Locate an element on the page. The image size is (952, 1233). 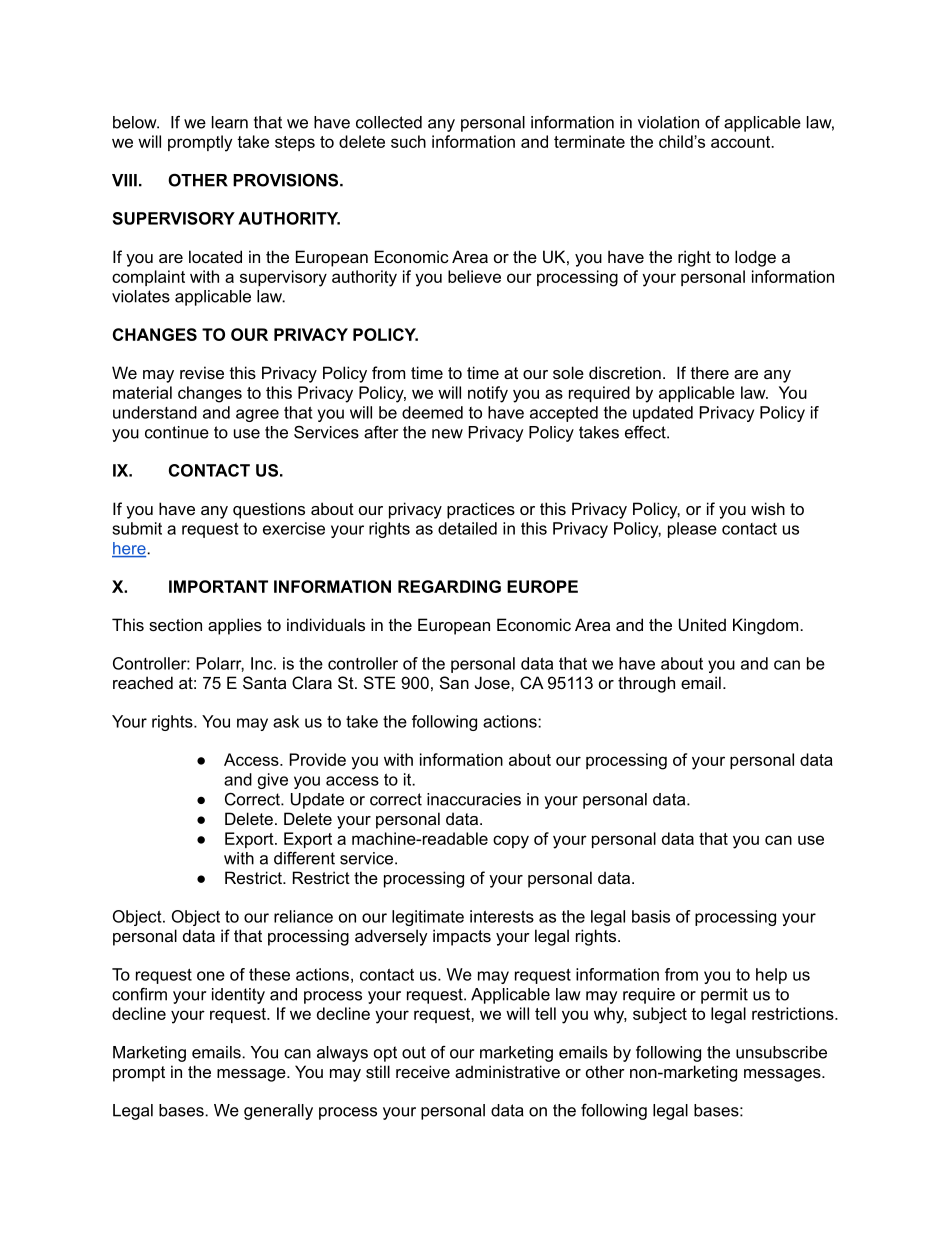
REGARDING is located at coordinates (449, 586).
